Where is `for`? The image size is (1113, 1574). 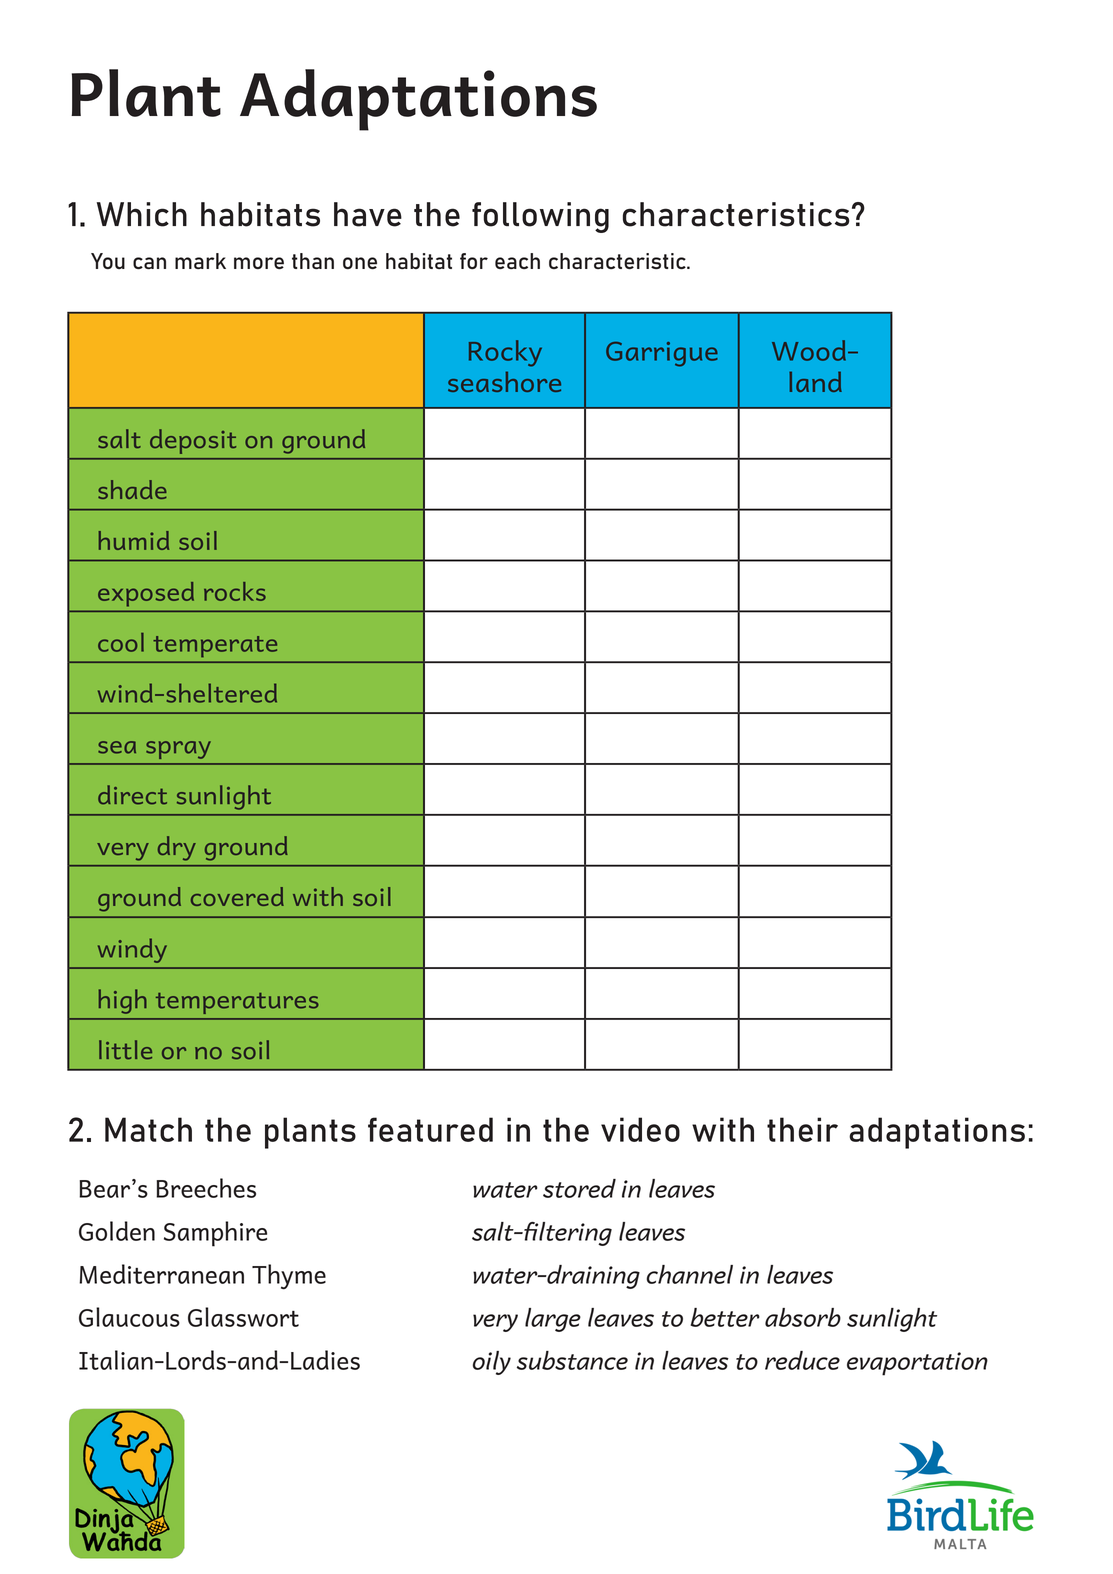
for is located at coordinates (474, 261).
